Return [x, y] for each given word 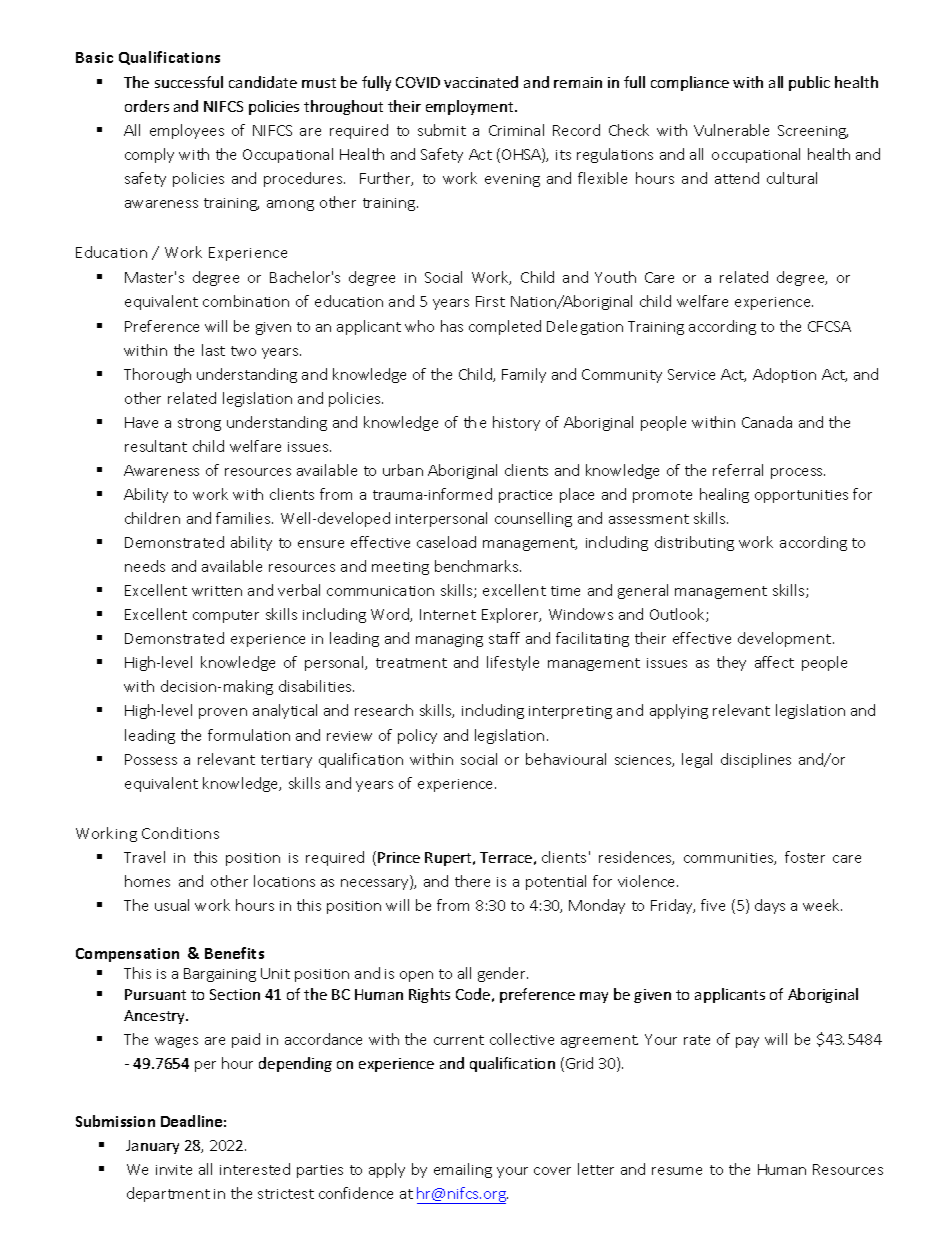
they [731, 663]
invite [174, 1170]
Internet [448, 614]
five [713, 905]
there [472, 881]
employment [471, 107]
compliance [690, 83]
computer [226, 616]
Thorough [157, 375]
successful [189, 82]
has [452, 326]
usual [172, 905]
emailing [463, 1170]
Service [691, 374]
